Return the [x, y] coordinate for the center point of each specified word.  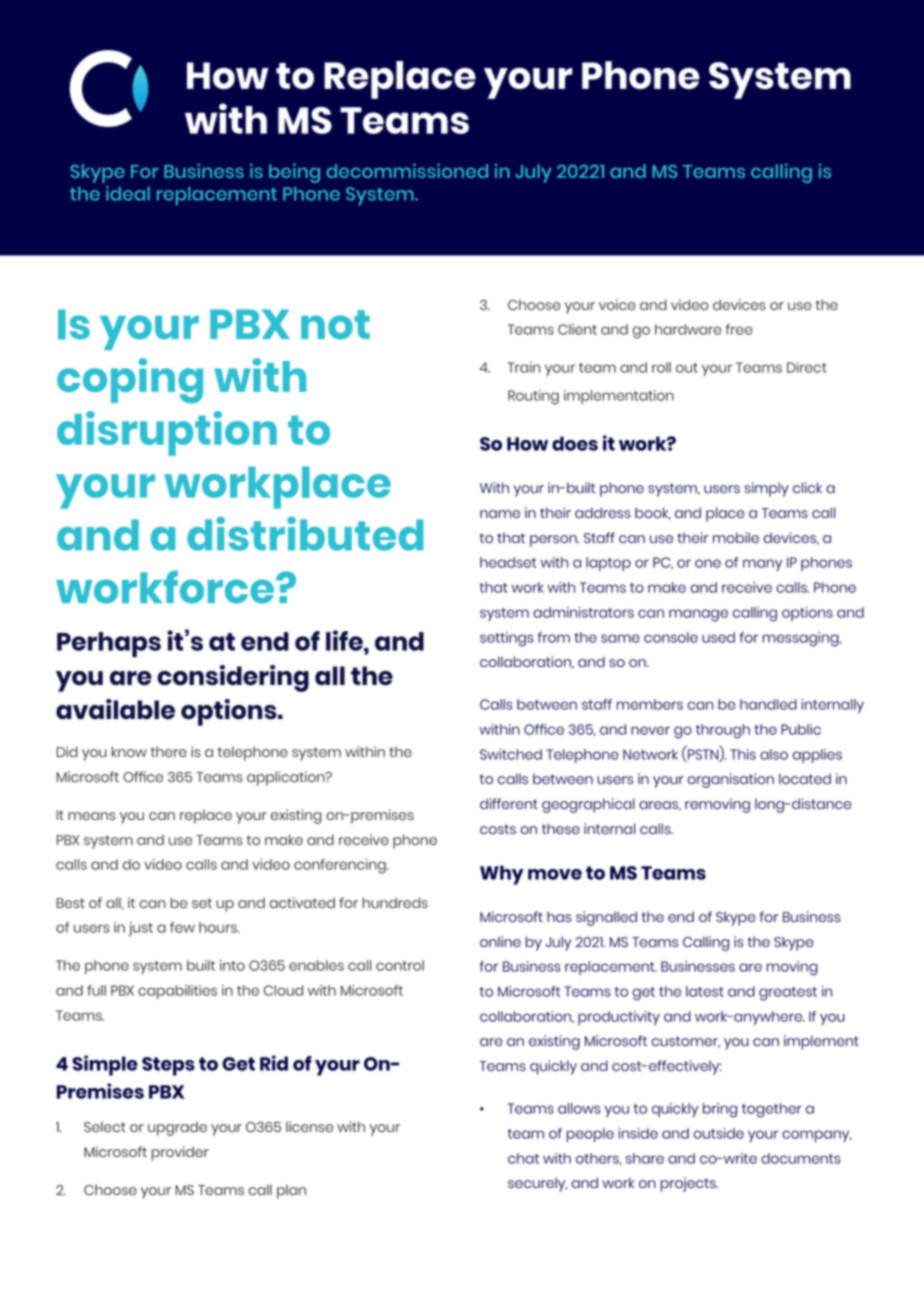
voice [617, 304]
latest [705, 991]
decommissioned [407, 170]
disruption [167, 433]
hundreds [395, 903]
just [141, 929]
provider [180, 1153]
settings [507, 639]
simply [766, 489]
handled [768, 704]
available [115, 709]
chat [523, 1158]
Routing [533, 397]
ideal [128, 193]
